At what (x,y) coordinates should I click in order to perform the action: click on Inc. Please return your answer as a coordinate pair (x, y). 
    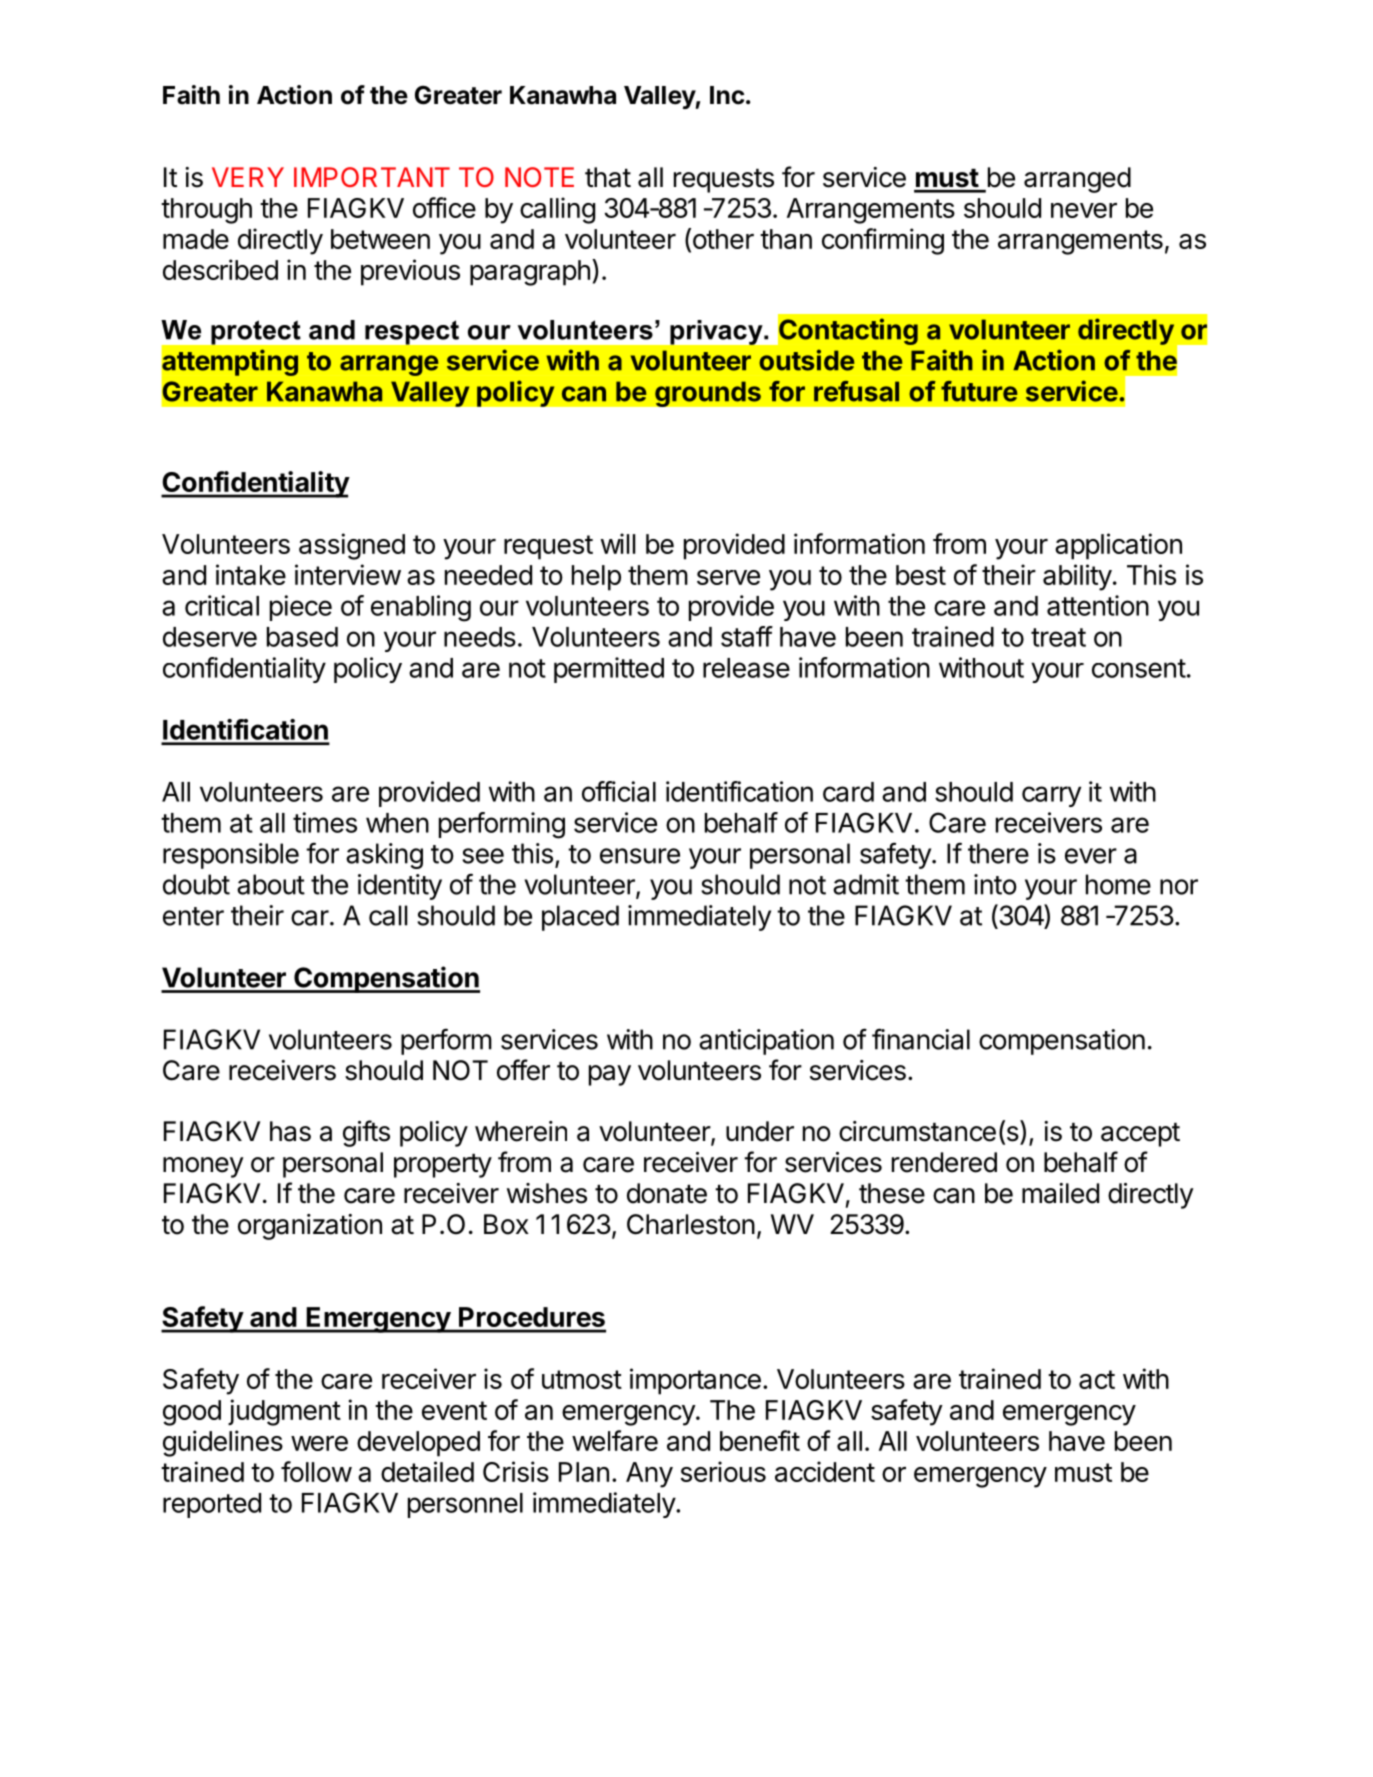
    Looking at the image, I should click on (727, 95).
